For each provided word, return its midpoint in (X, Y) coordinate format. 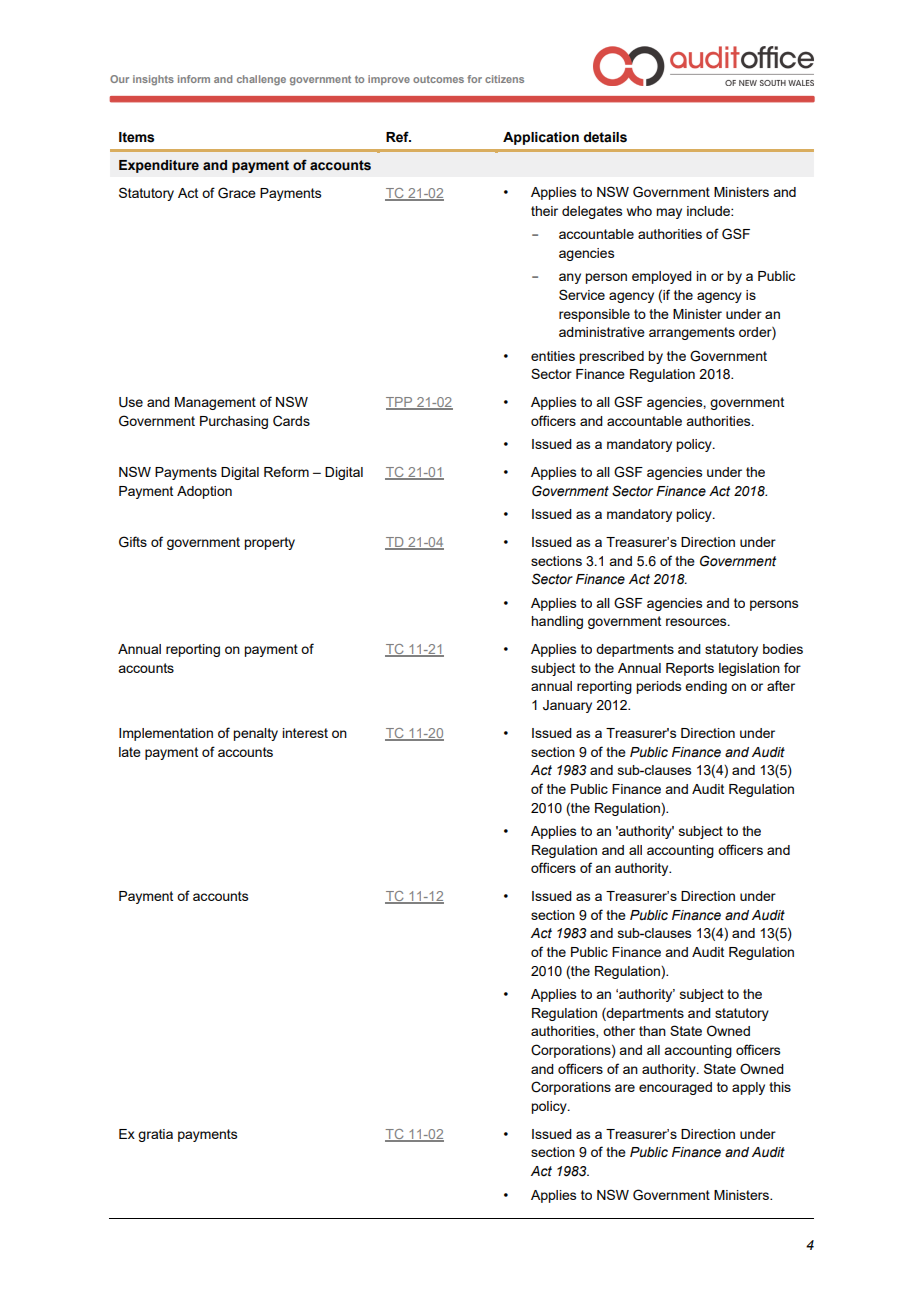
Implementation (166, 734)
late (130, 752)
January (567, 706)
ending (706, 687)
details (605, 137)
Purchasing (234, 422)
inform (194, 79)
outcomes (438, 79)
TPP (400, 403)
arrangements (692, 333)
